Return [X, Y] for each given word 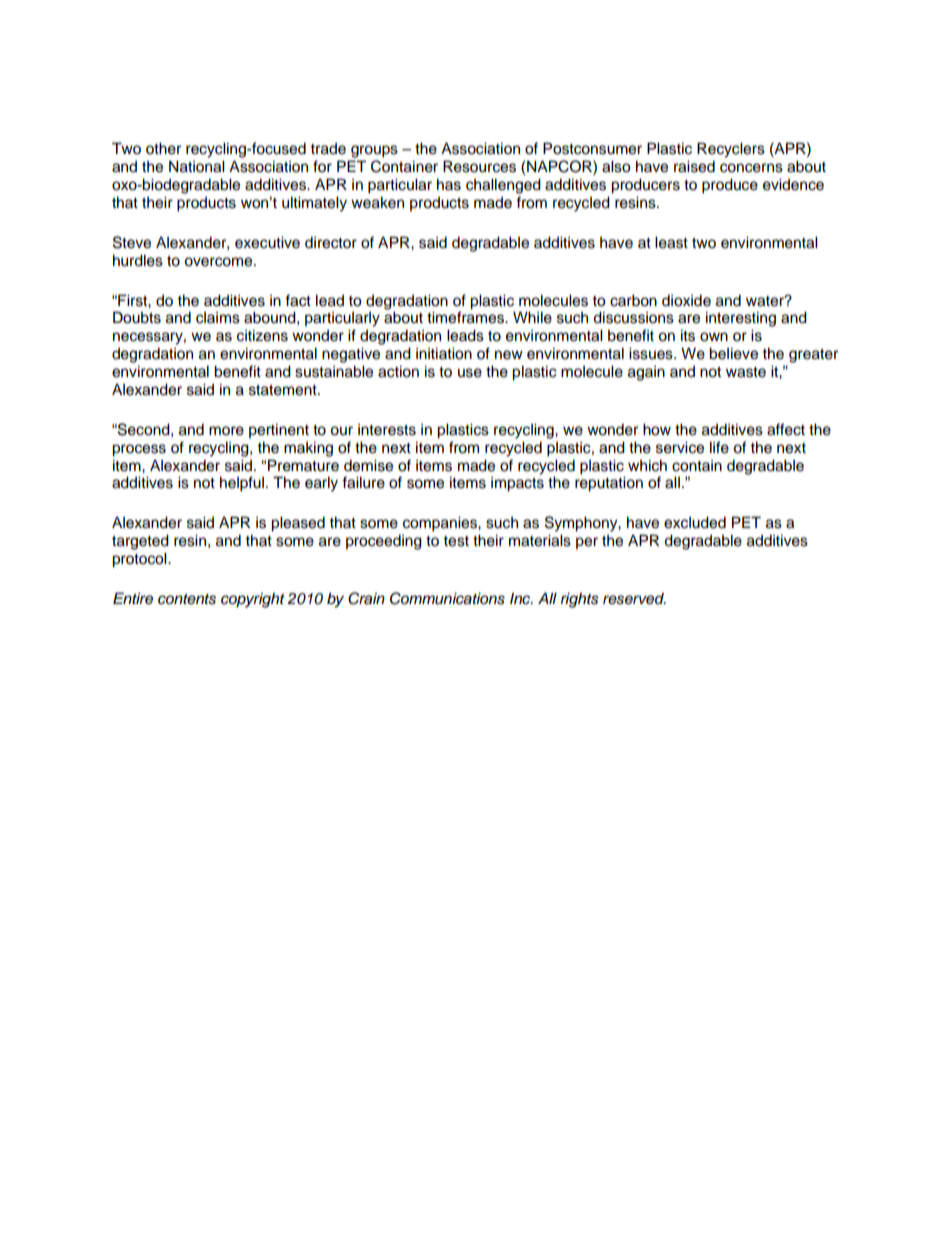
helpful [242, 484]
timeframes [467, 317]
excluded [695, 522]
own [714, 337]
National [197, 166]
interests [387, 430]
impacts [517, 484]
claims [218, 318]
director [331, 242]
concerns [751, 168]
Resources [479, 166]
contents [187, 599]
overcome [219, 262]
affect [786, 429]
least [671, 242]
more [226, 431]
